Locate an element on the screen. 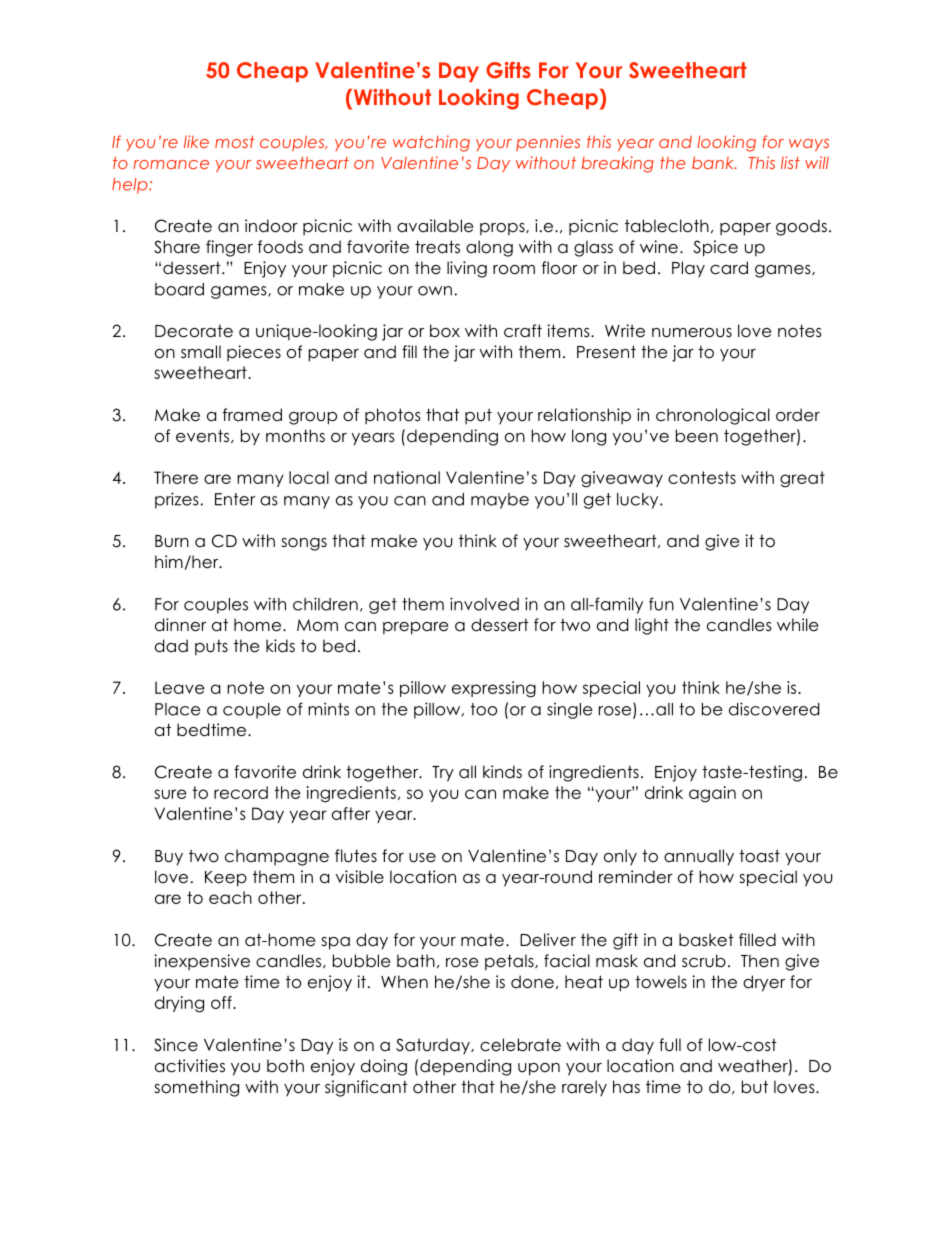  again is located at coordinates (712, 794).
